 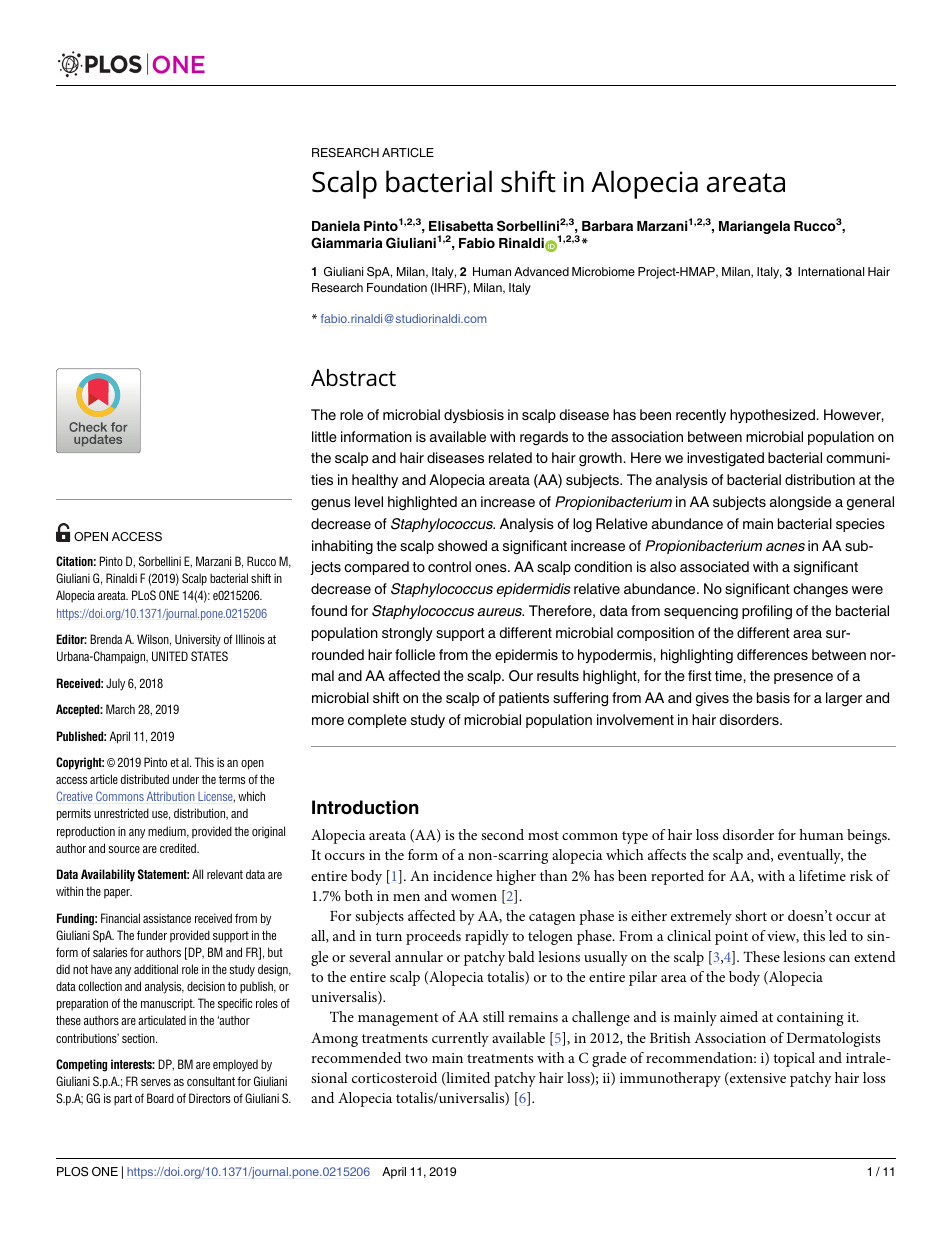 I want to click on eventually, so click(x=810, y=856).
